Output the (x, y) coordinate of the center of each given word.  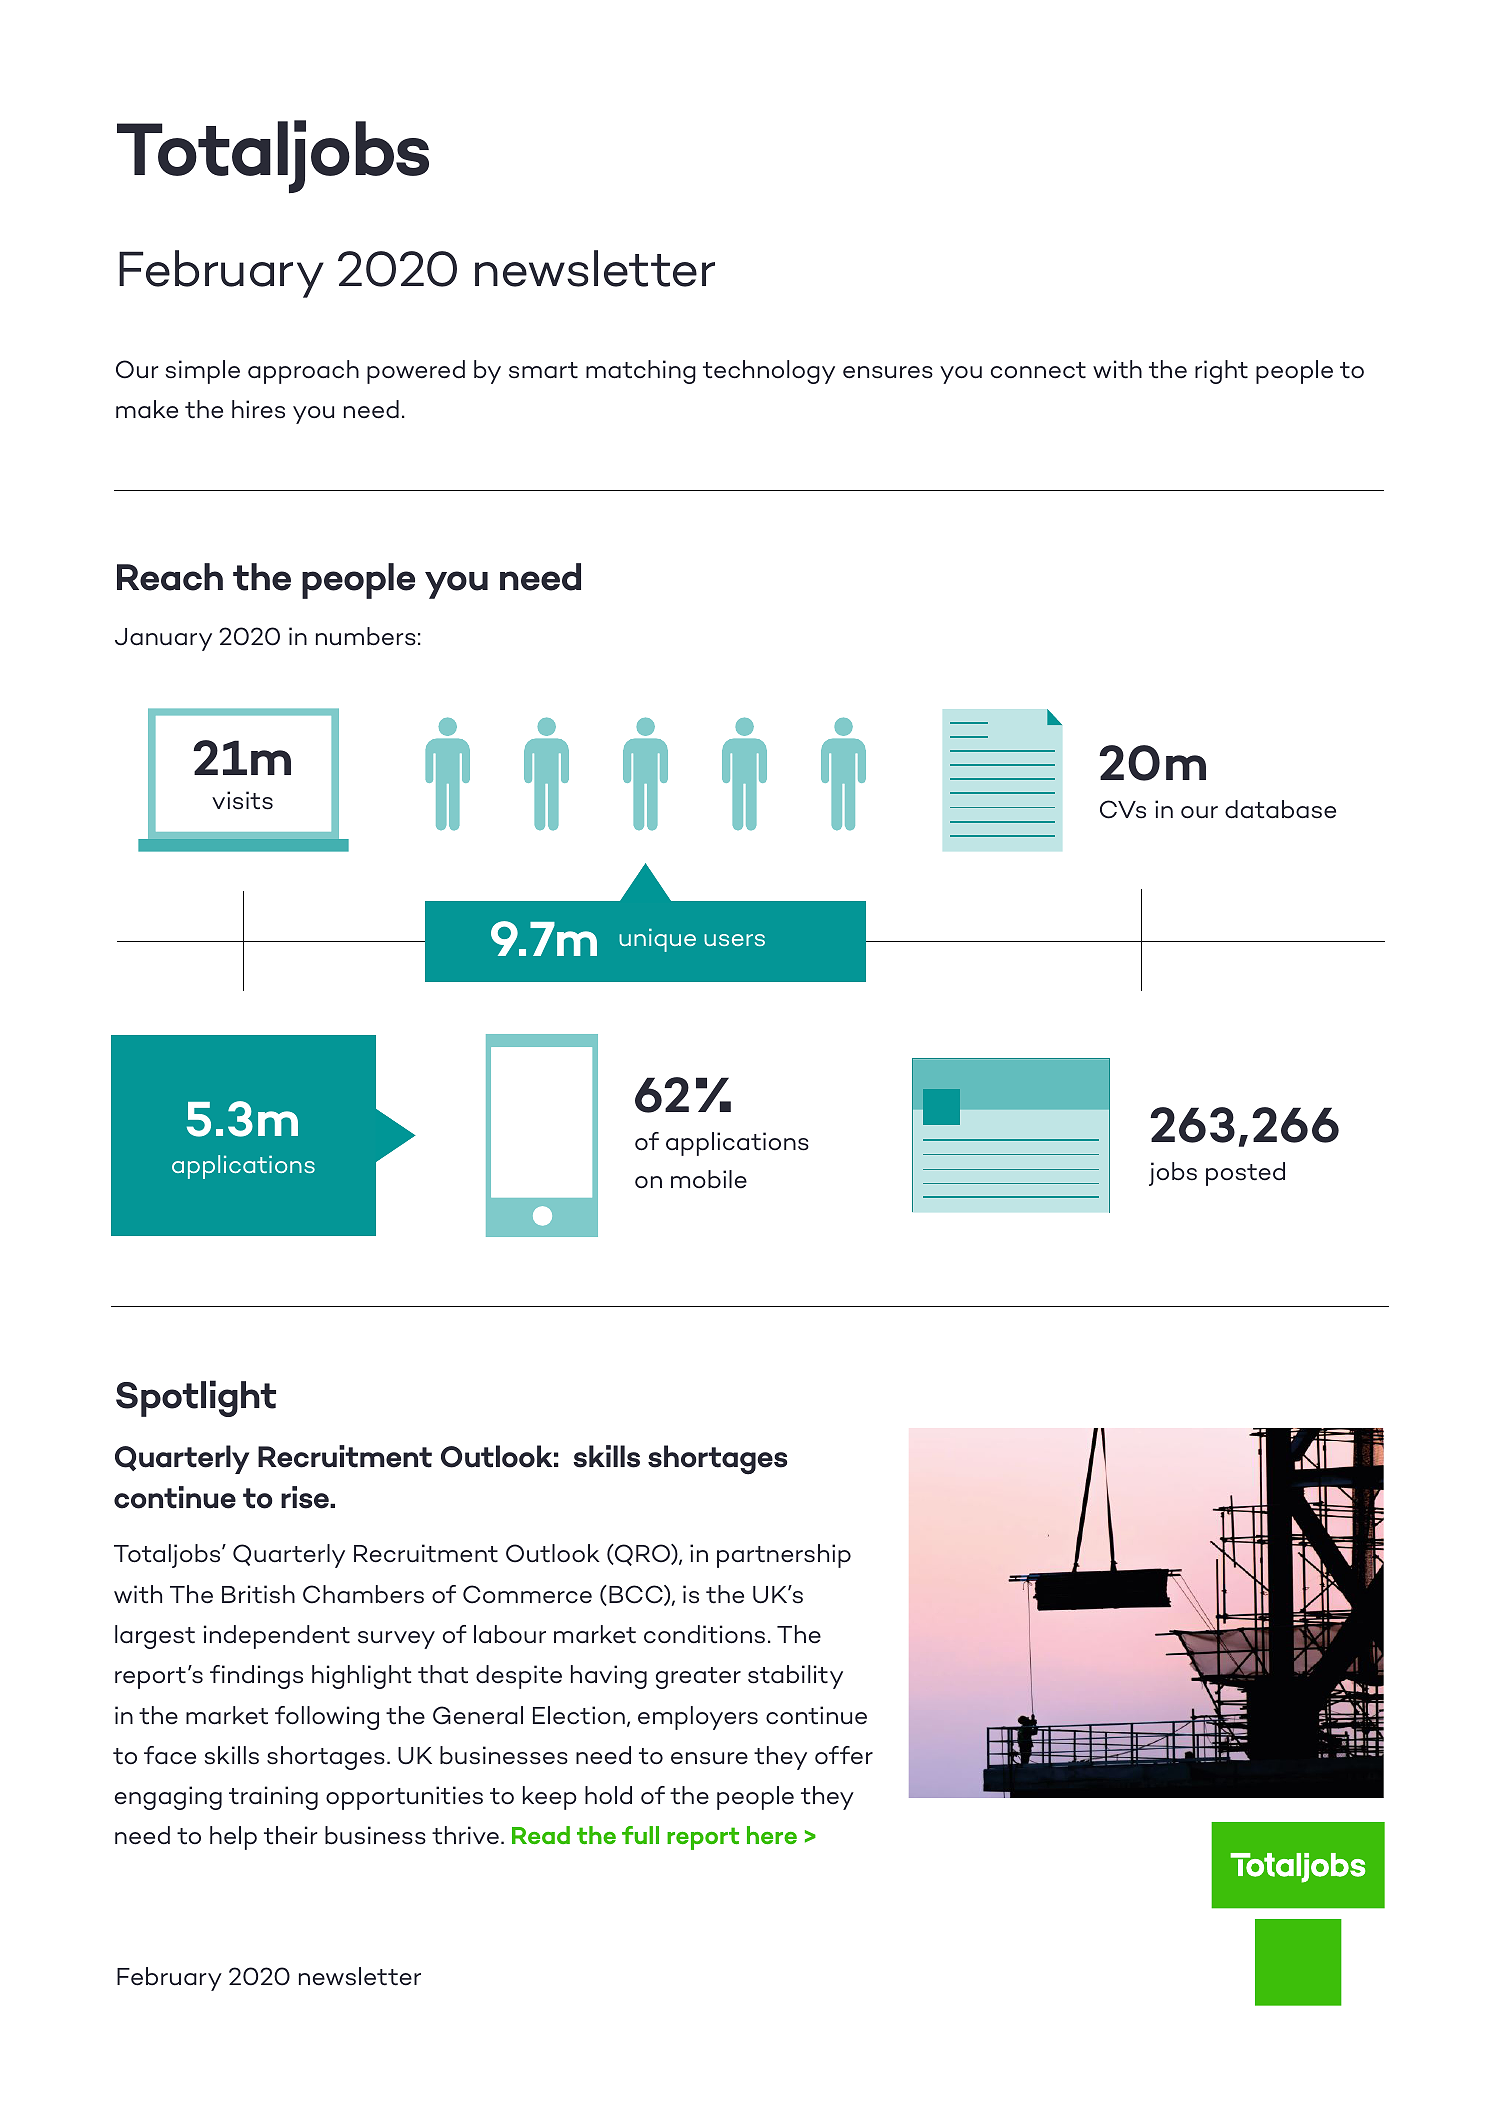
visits (242, 800)
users (734, 940)
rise (306, 1497)
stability (795, 1677)
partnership (784, 1556)
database (1280, 809)
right (1221, 372)
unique (657, 940)
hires (258, 409)
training (273, 1798)
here (772, 1835)
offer (844, 1755)
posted (1245, 1174)
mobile (709, 1179)
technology (769, 372)
